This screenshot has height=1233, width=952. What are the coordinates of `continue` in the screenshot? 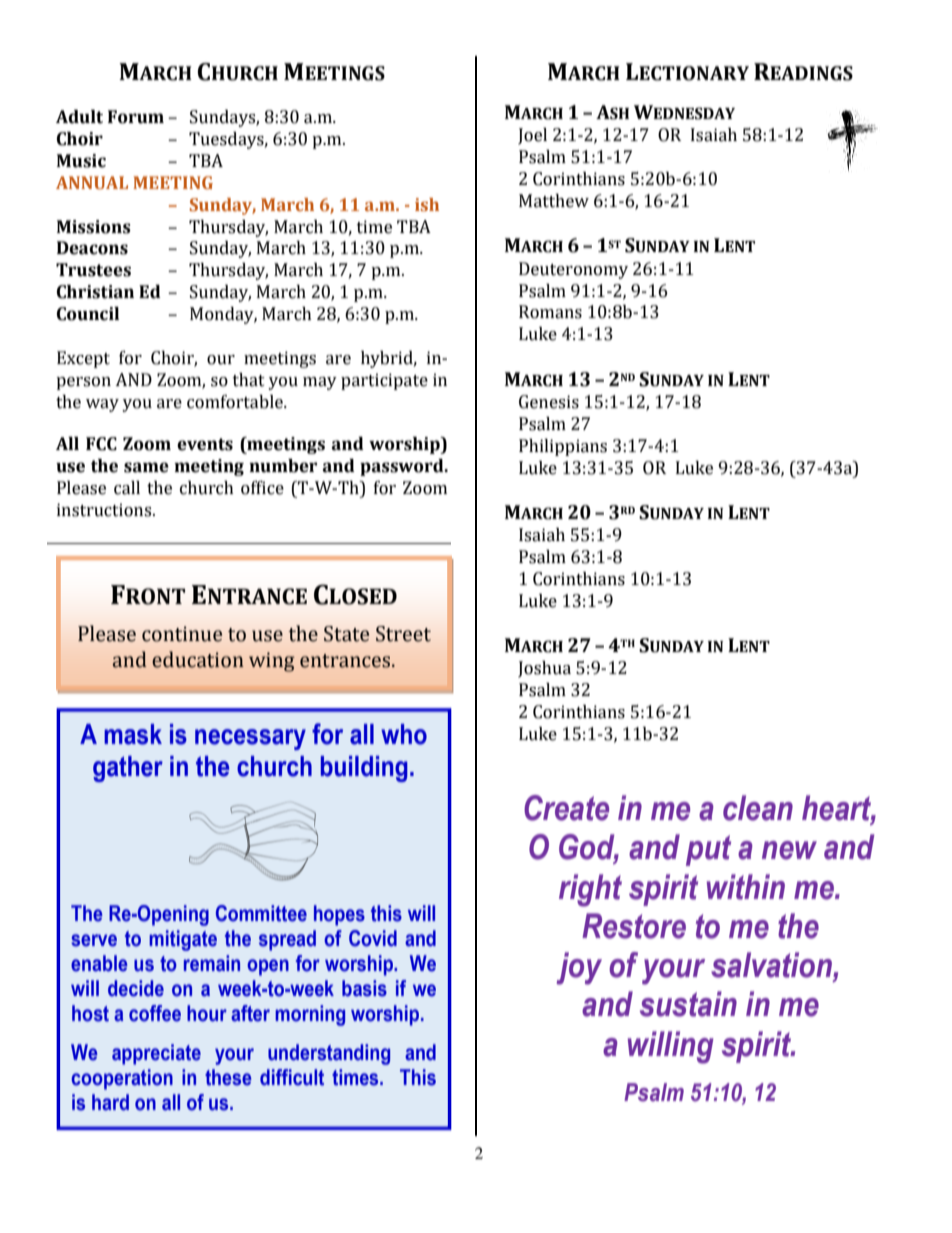 It's located at (182, 634).
